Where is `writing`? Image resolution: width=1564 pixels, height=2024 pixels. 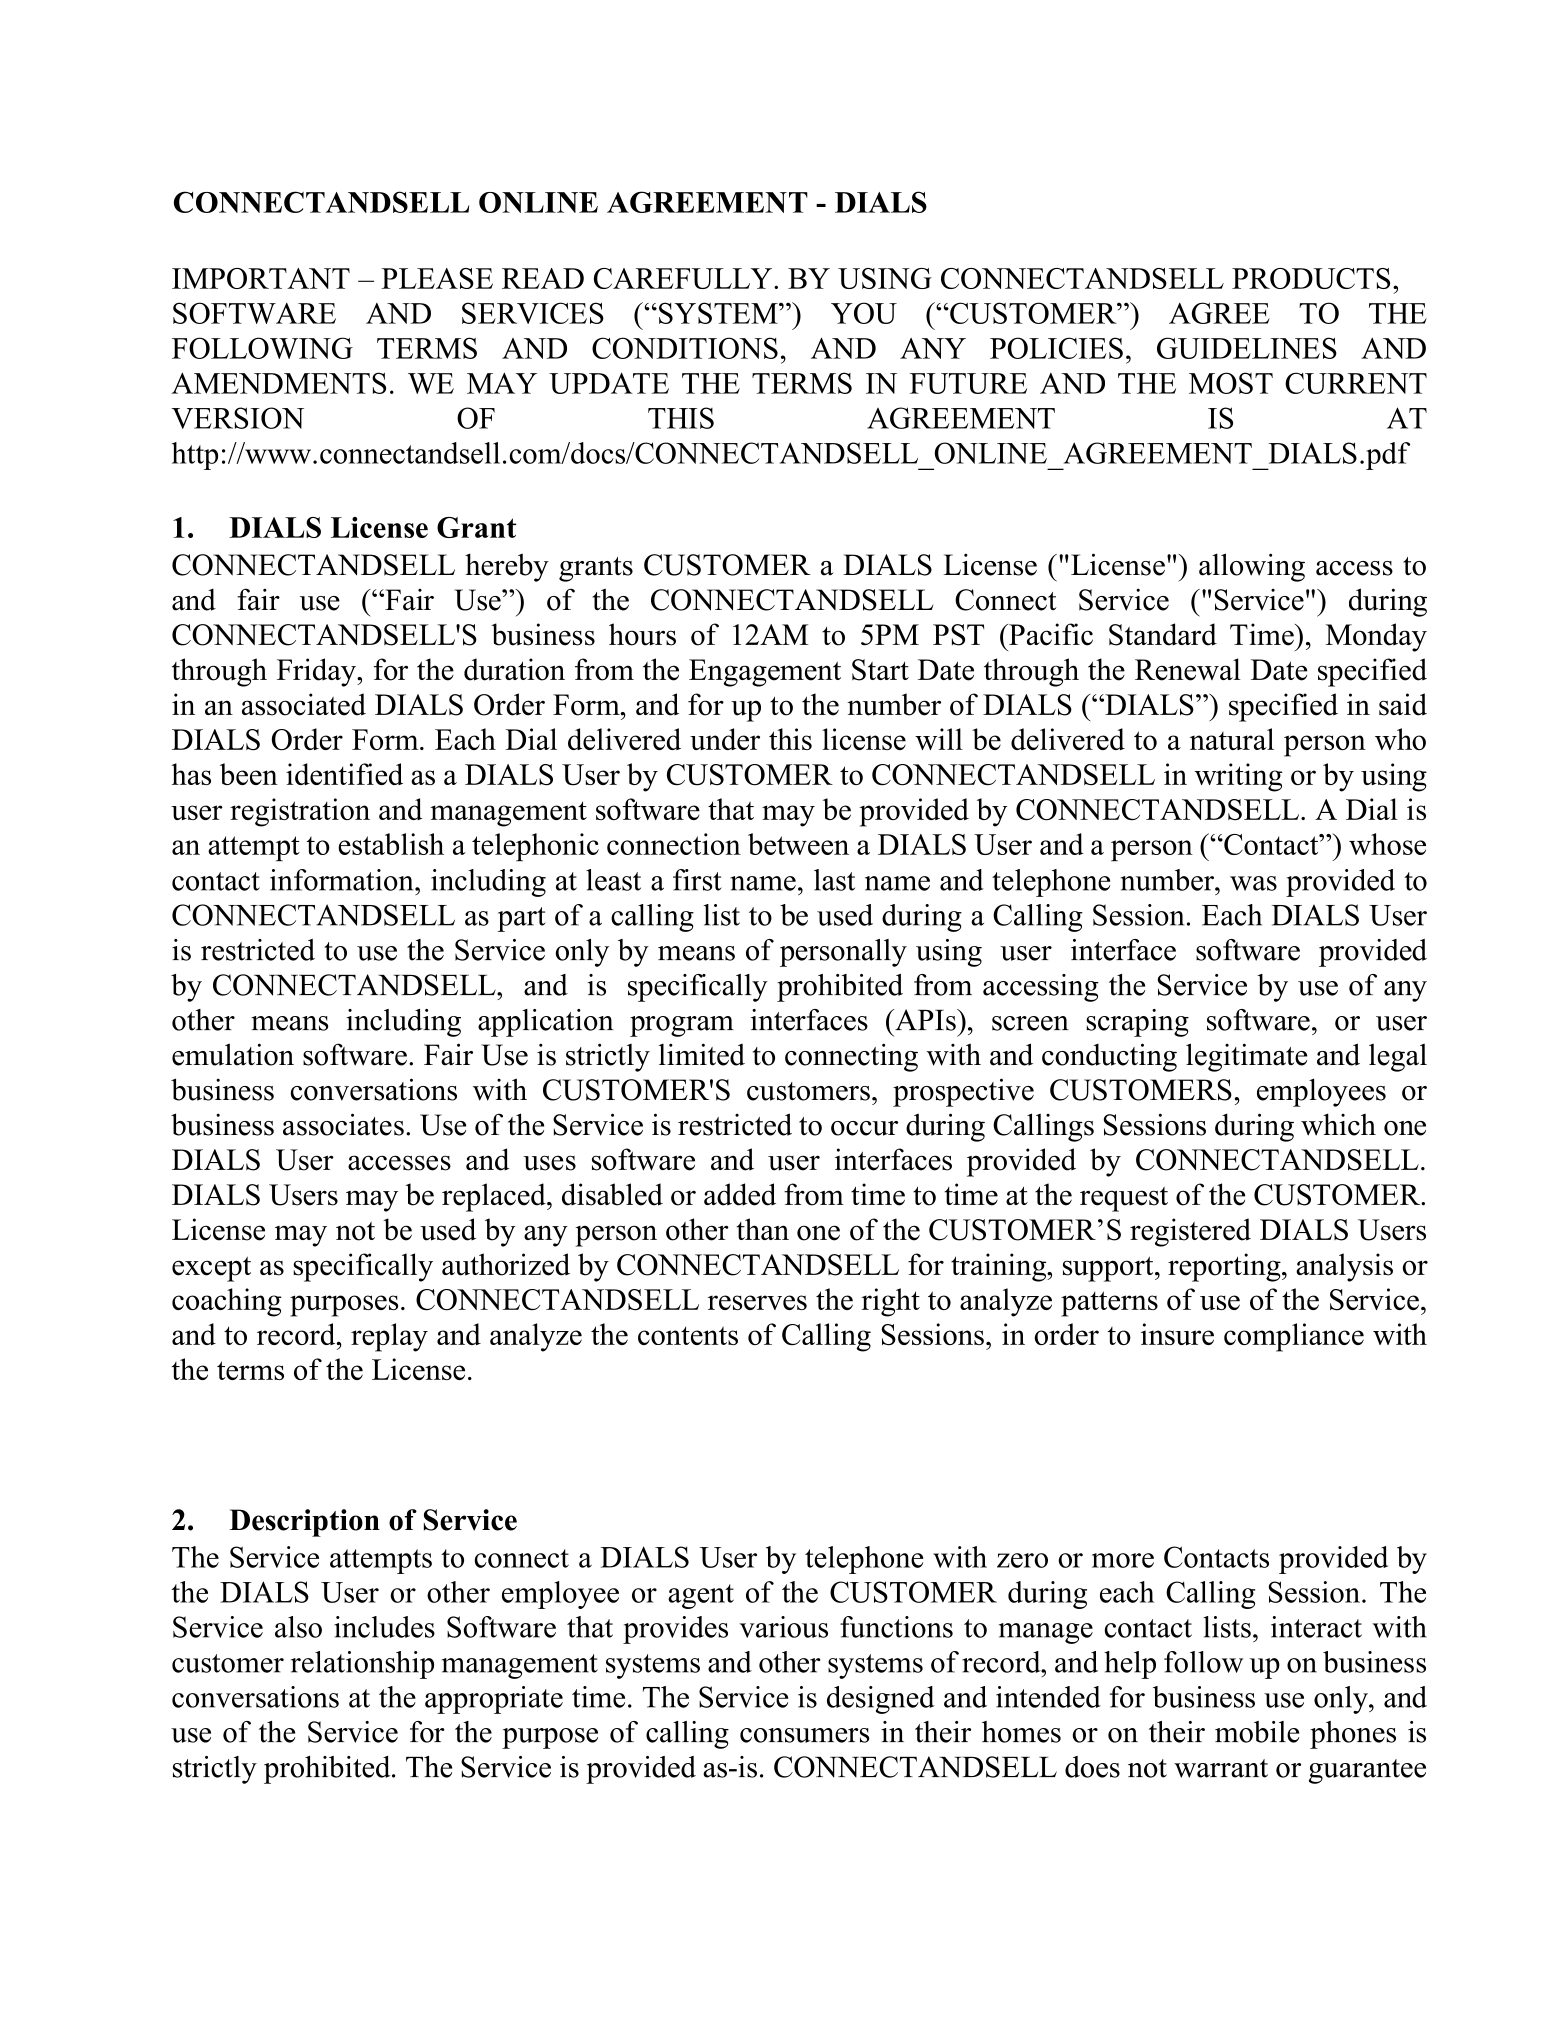
writing is located at coordinates (1239, 777).
